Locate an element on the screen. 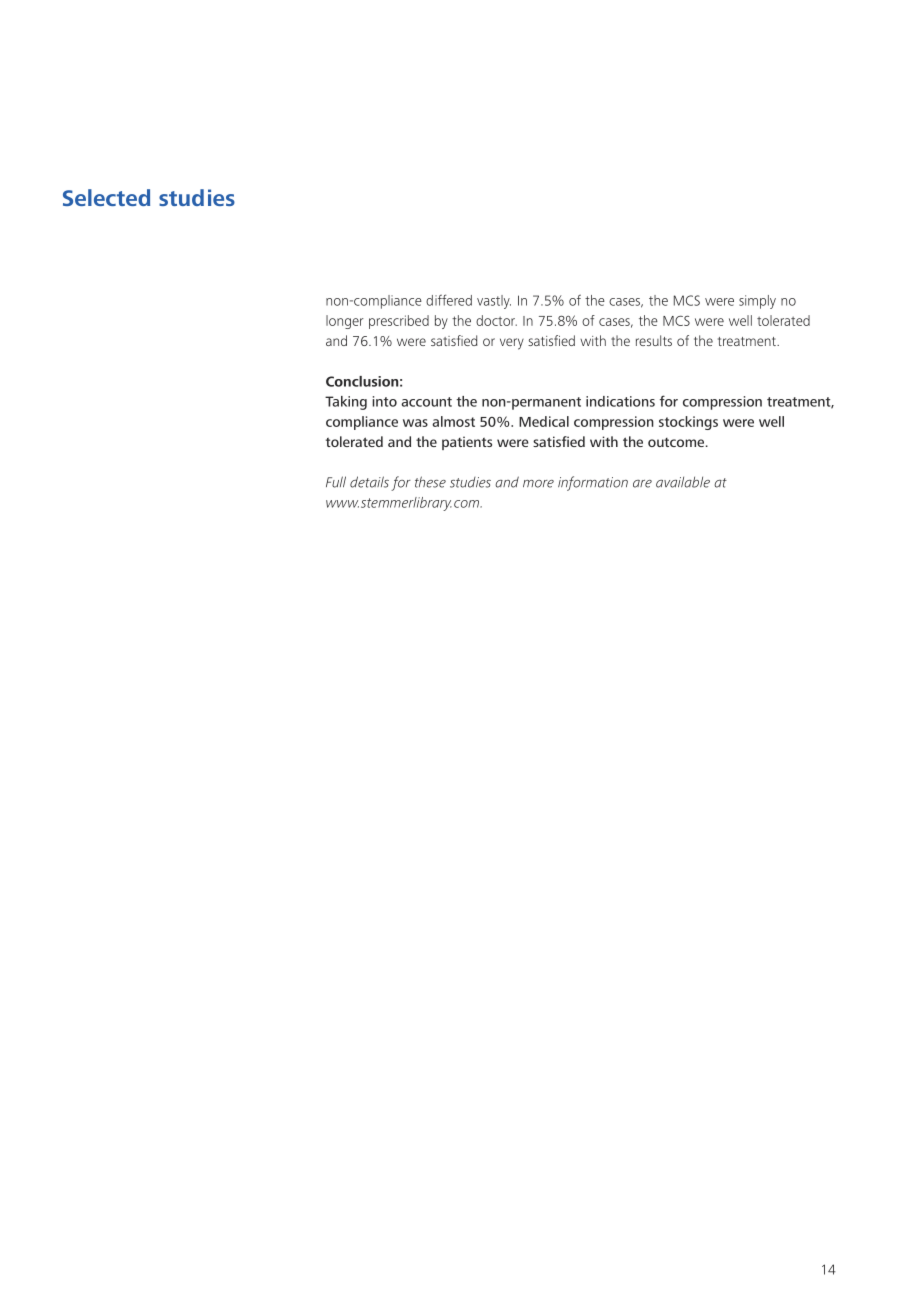  account is located at coordinates (426, 402).
